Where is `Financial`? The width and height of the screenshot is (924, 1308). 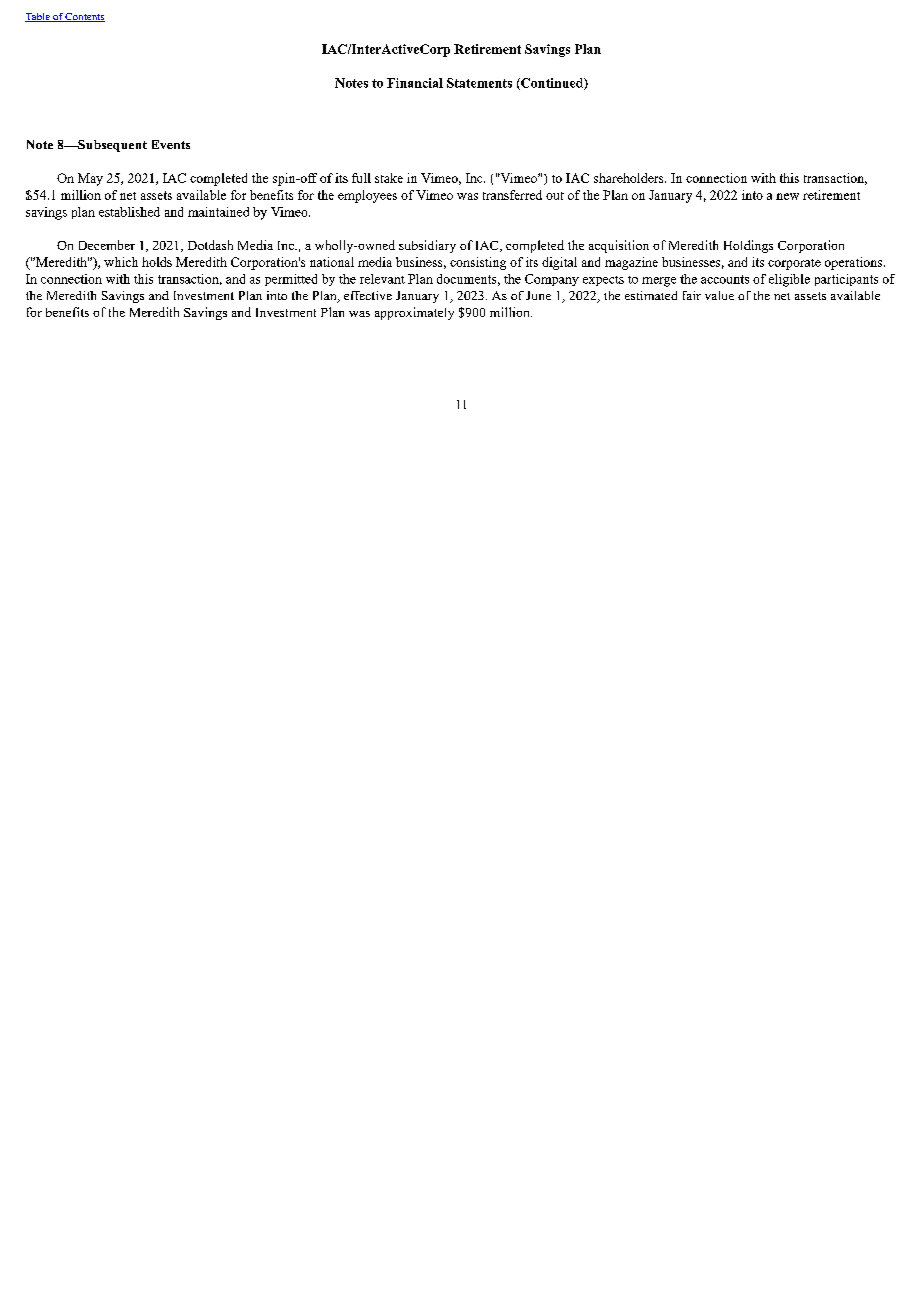 Financial is located at coordinates (415, 83).
